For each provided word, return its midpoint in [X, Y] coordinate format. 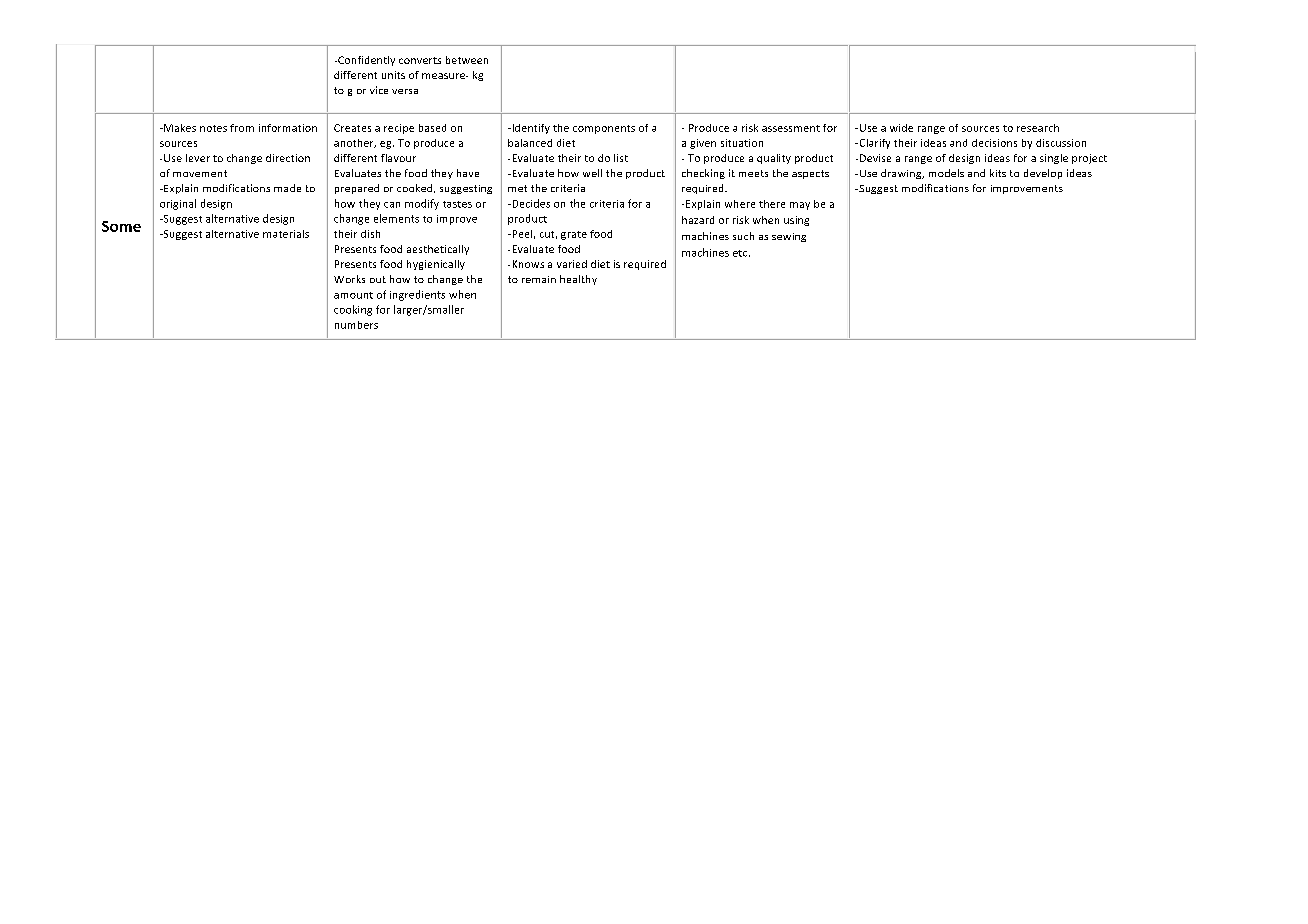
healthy [578, 280]
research [1038, 128]
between [467, 60]
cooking [353, 310]
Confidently [365, 61]
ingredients [417, 295]
